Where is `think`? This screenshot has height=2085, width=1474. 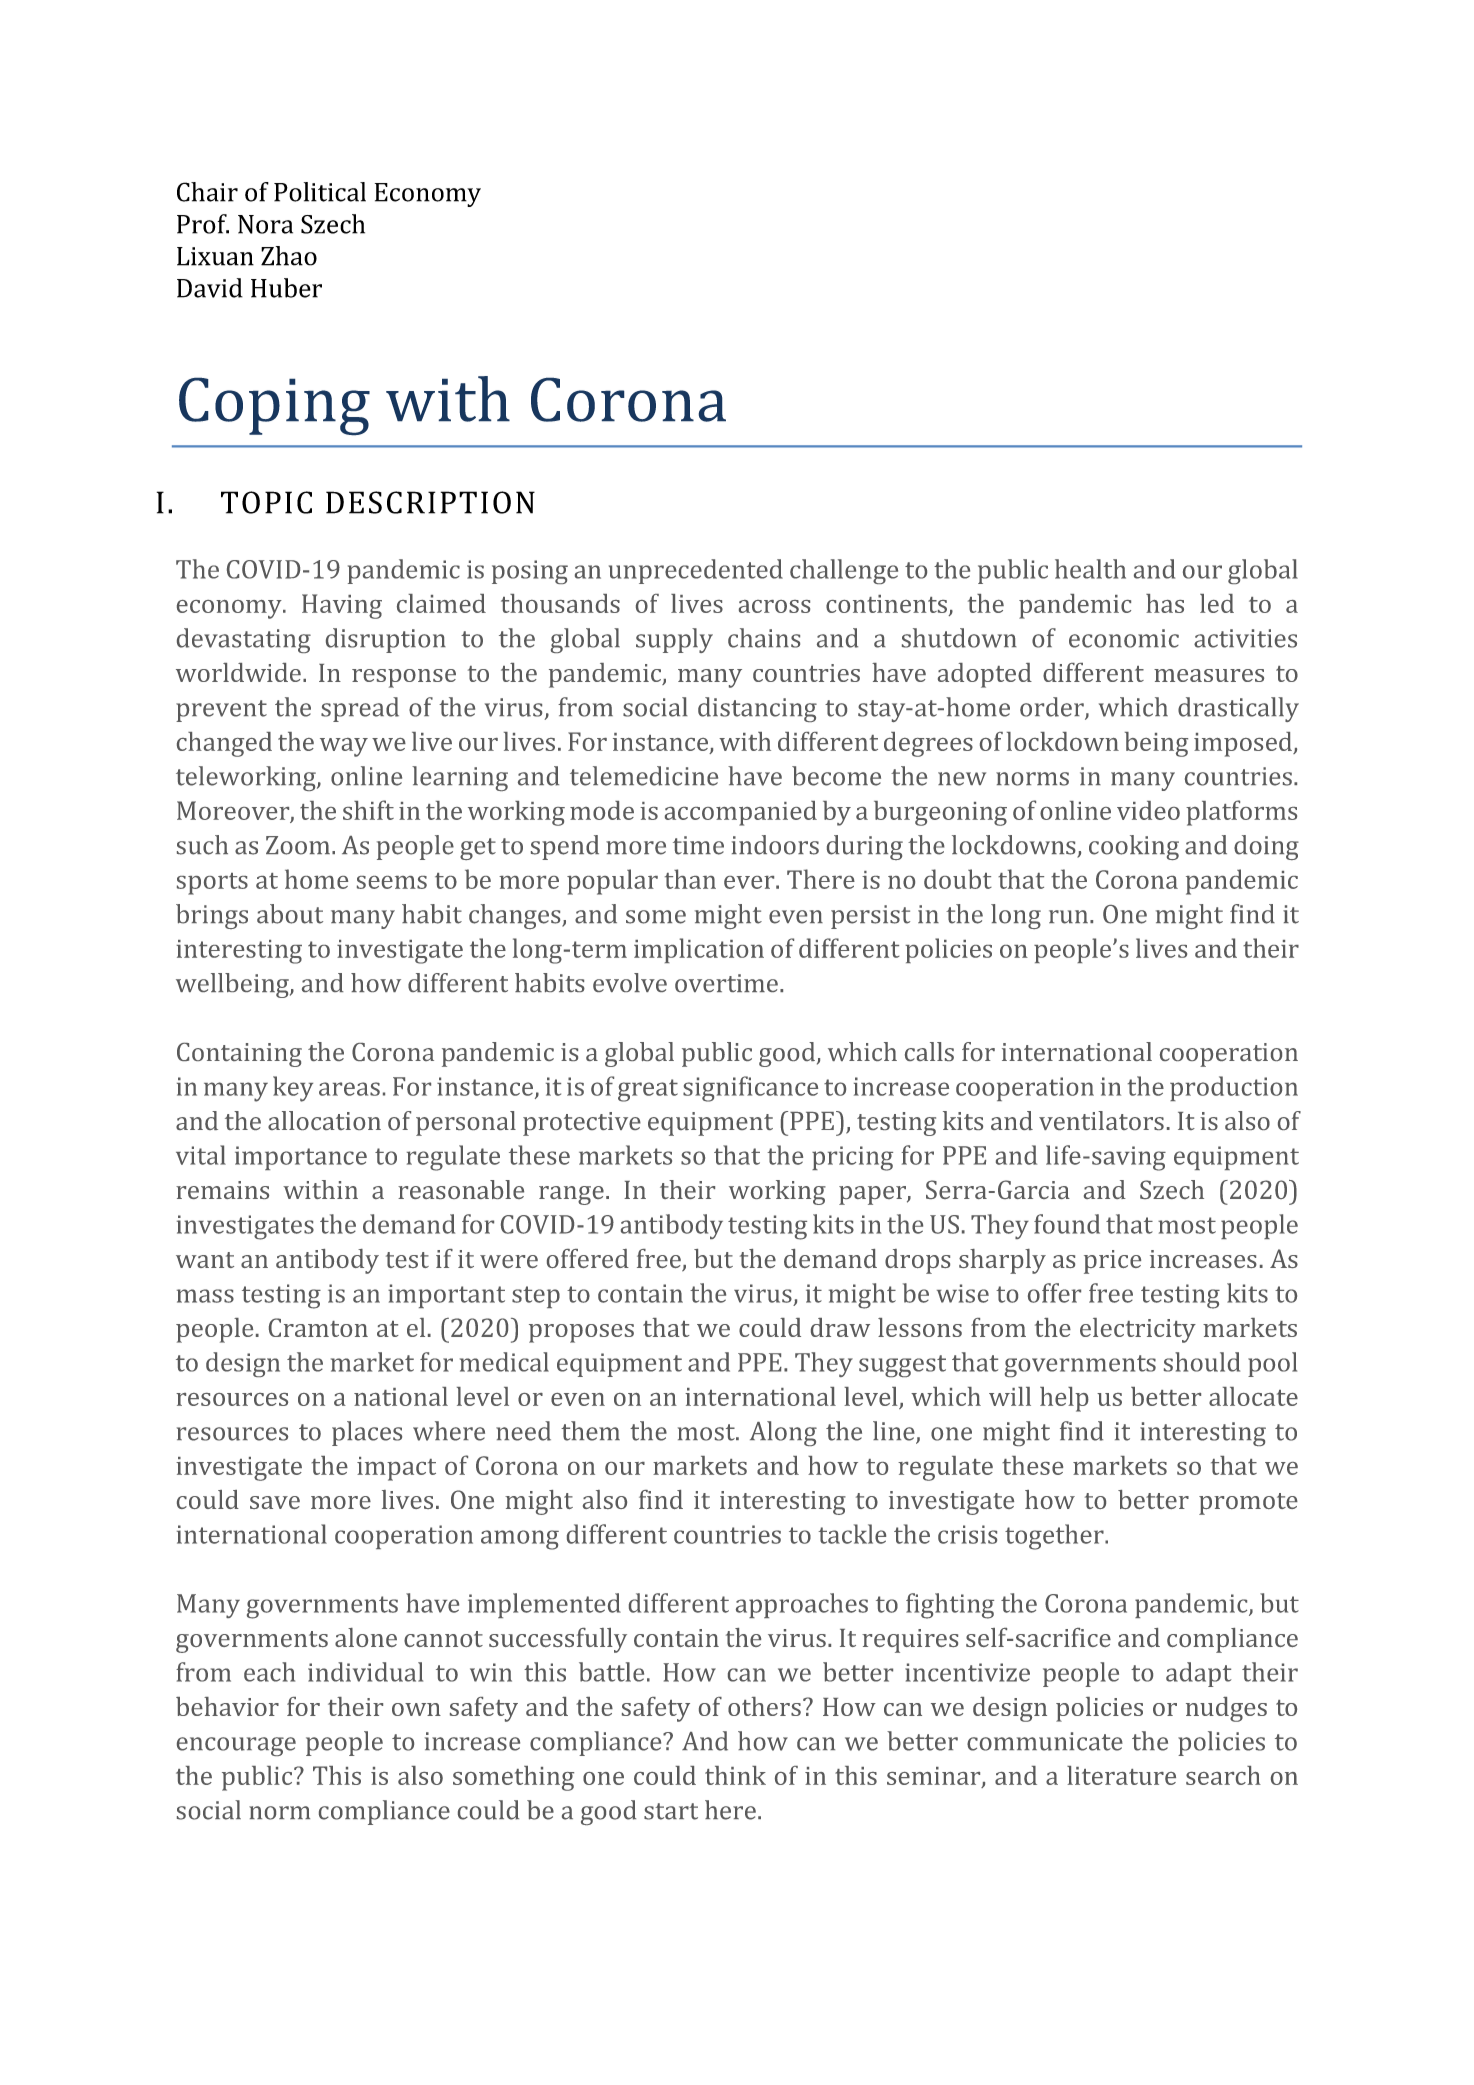 think is located at coordinates (735, 1775).
